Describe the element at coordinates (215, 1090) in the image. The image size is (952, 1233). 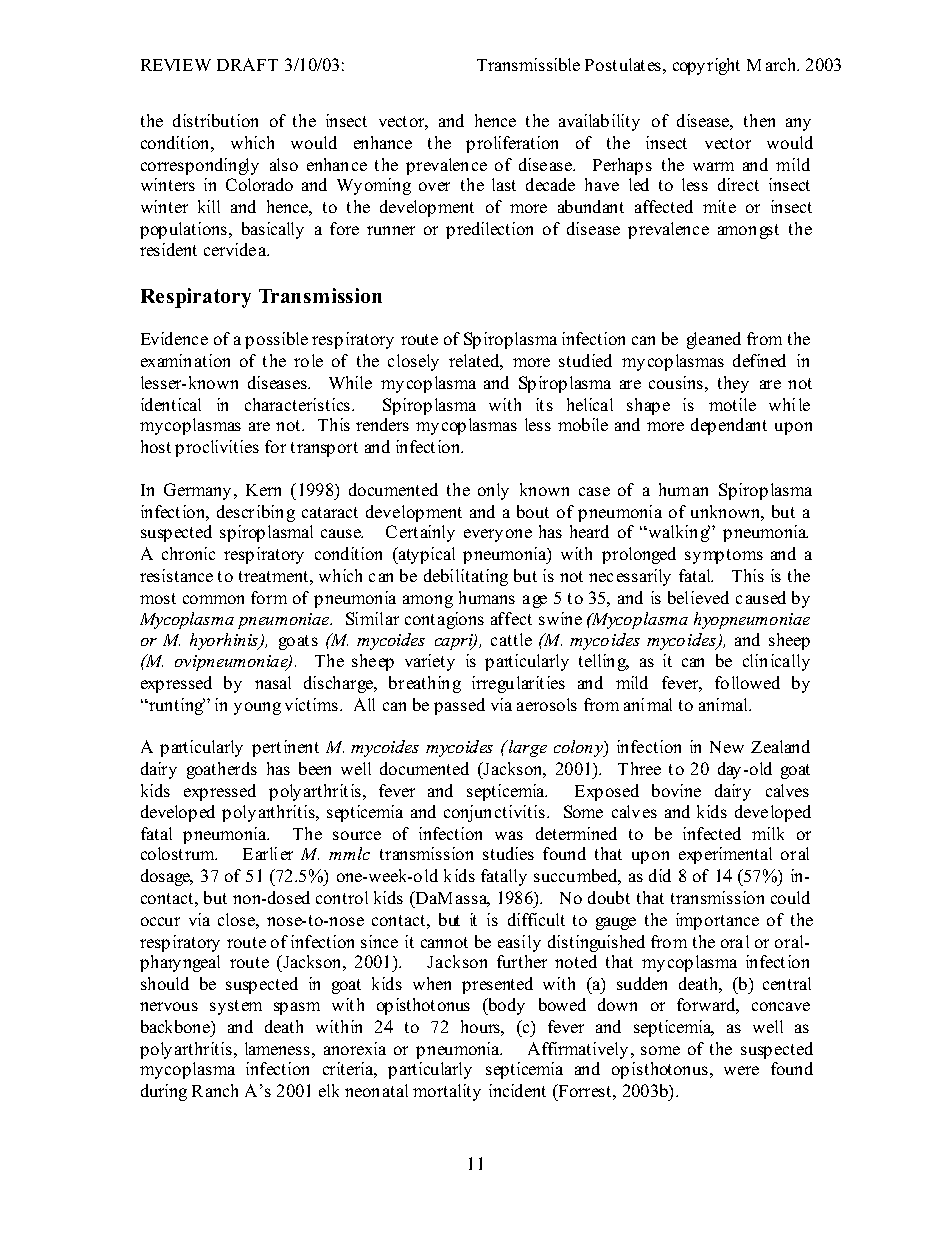
I see `Ranch` at that location.
